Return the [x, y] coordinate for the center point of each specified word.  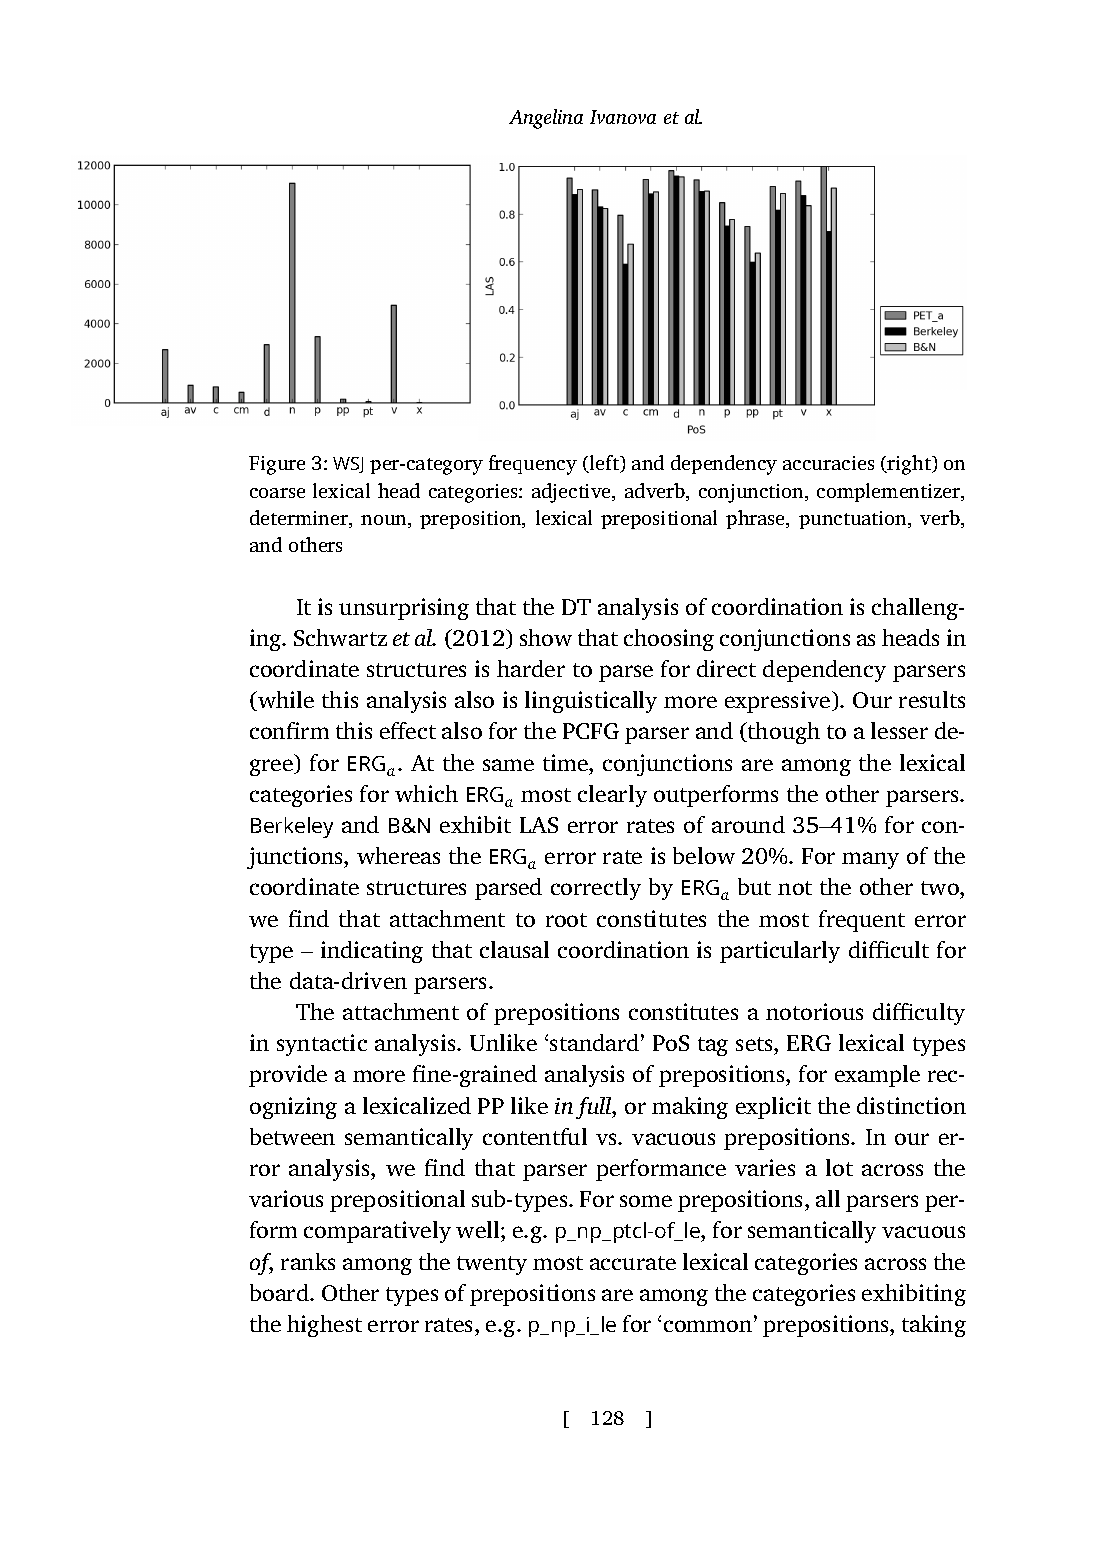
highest [324, 1326]
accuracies [828, 463]
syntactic [322, 1045]
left [605, 464]
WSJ [348, 465]
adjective [573, 493]
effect [408, 730]
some [646, 1201]
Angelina [546, 119]
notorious [814, 1011]
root [566, 920]
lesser [899, 730]
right [909, 465]
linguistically [591, 702]
